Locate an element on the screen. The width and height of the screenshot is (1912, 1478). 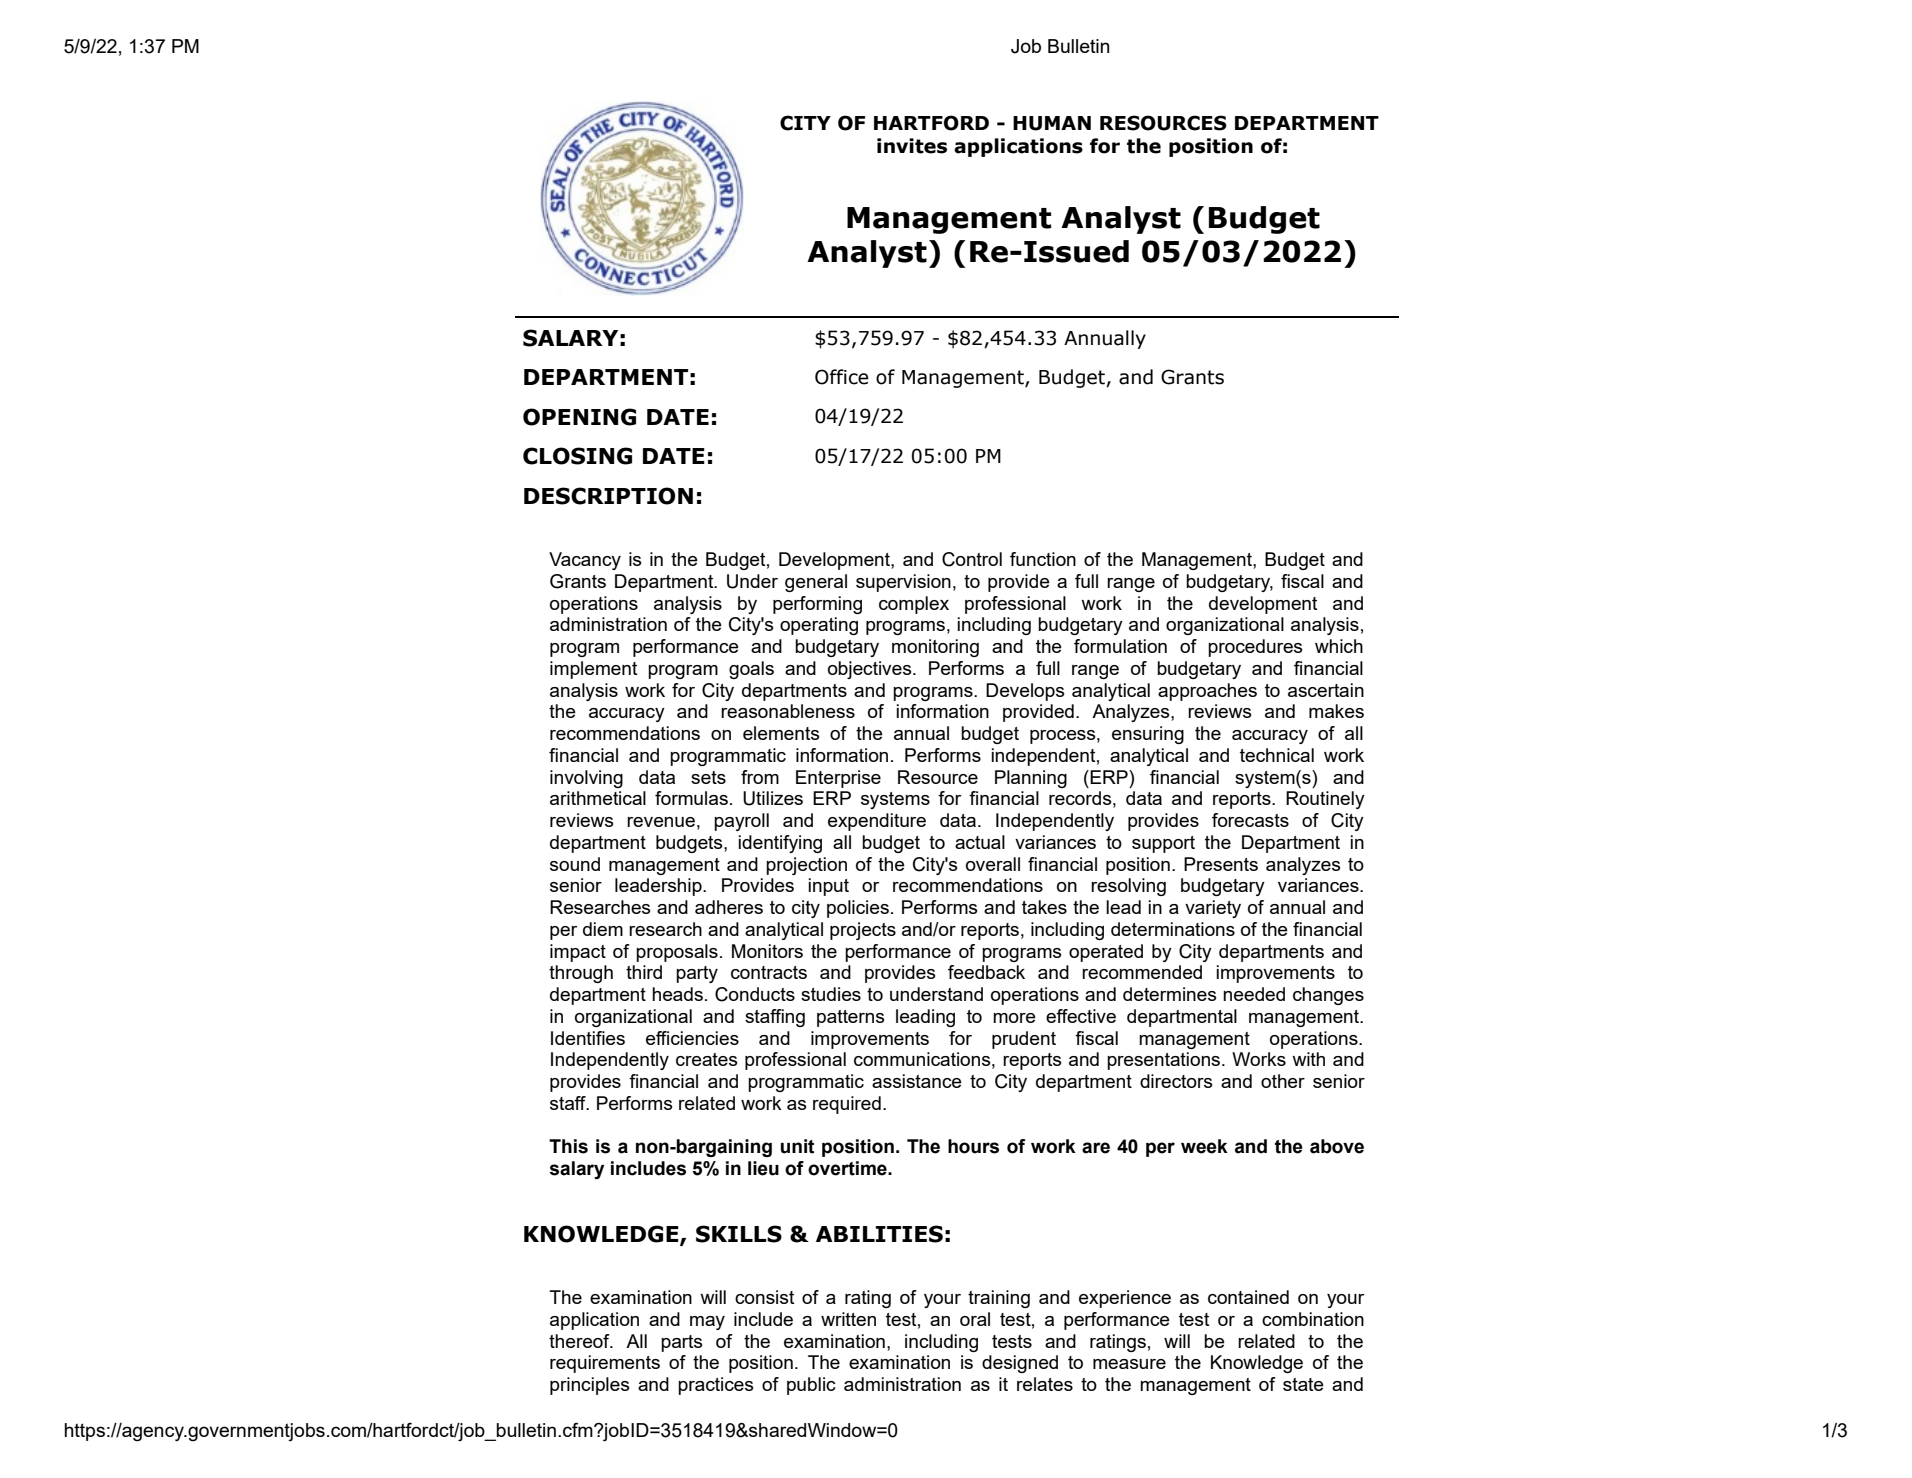
Planning is located at coordinates (1031, 779).
